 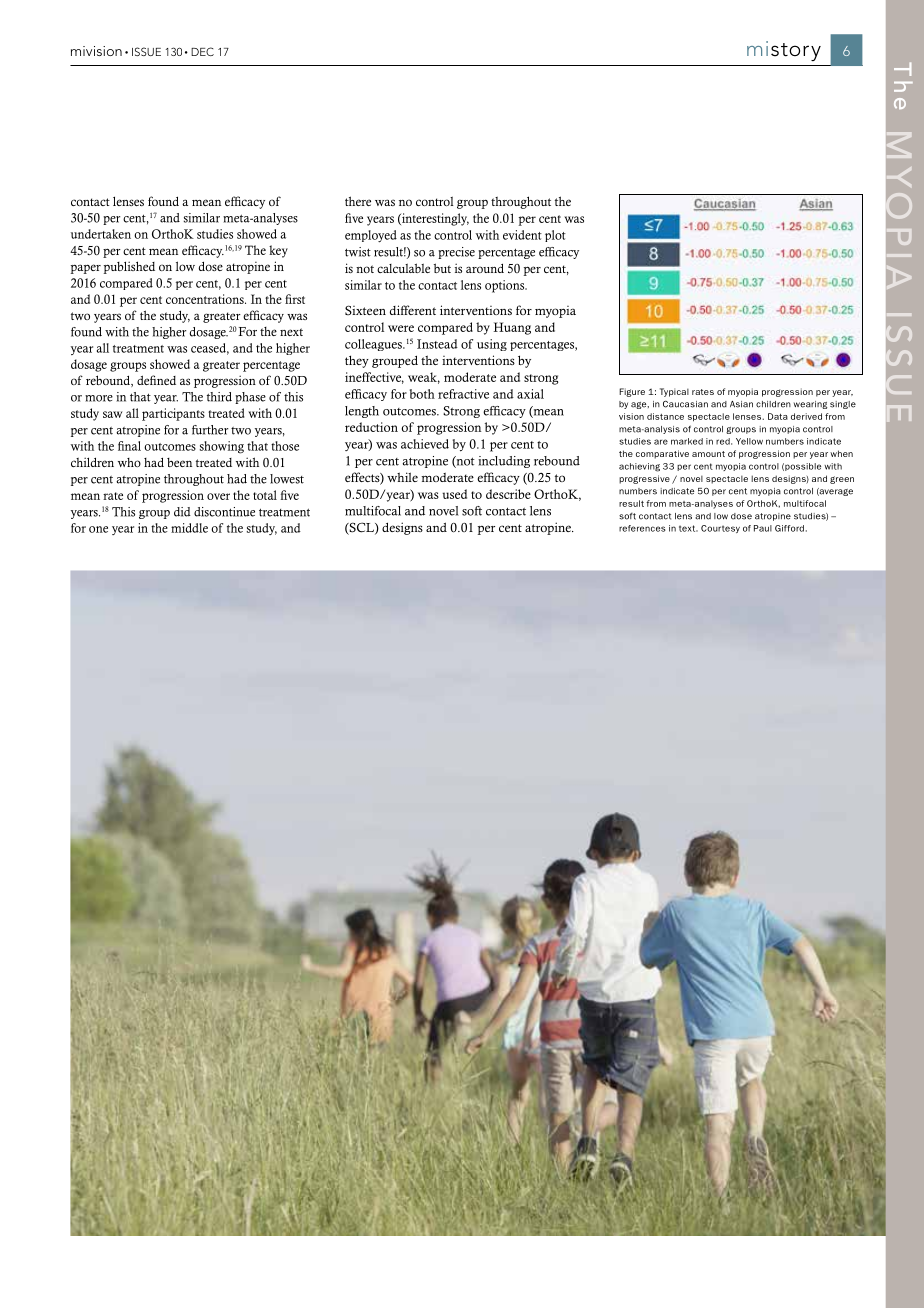 What do you see at coordinates (434, 219) in the screenshot?
I see `interestingly` at bounding box center [434, 219].
